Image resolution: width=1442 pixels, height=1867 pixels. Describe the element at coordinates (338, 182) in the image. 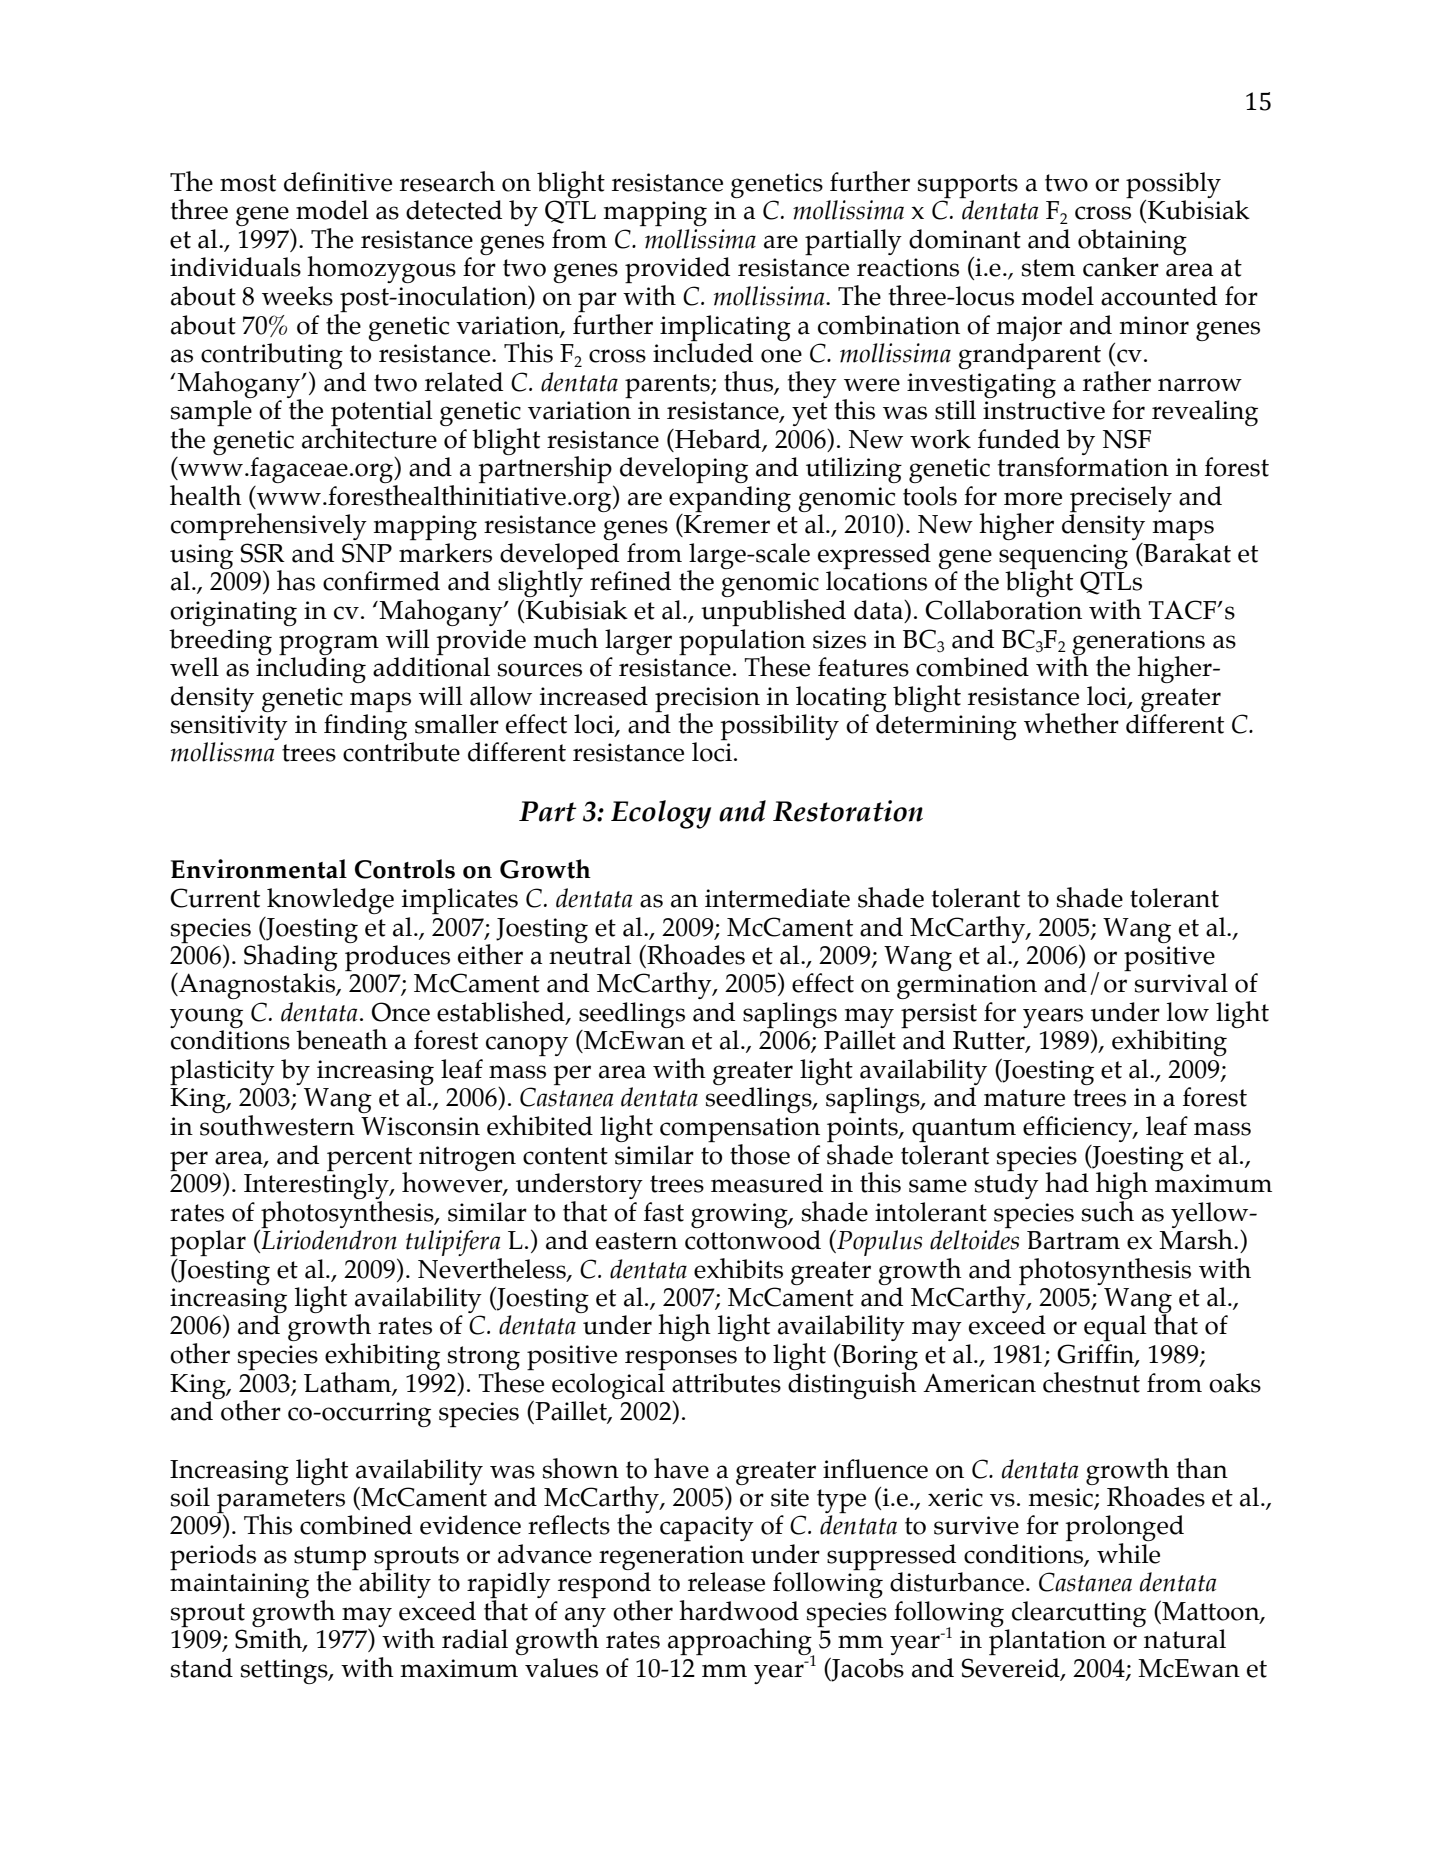

I see `definitive` at that location.
